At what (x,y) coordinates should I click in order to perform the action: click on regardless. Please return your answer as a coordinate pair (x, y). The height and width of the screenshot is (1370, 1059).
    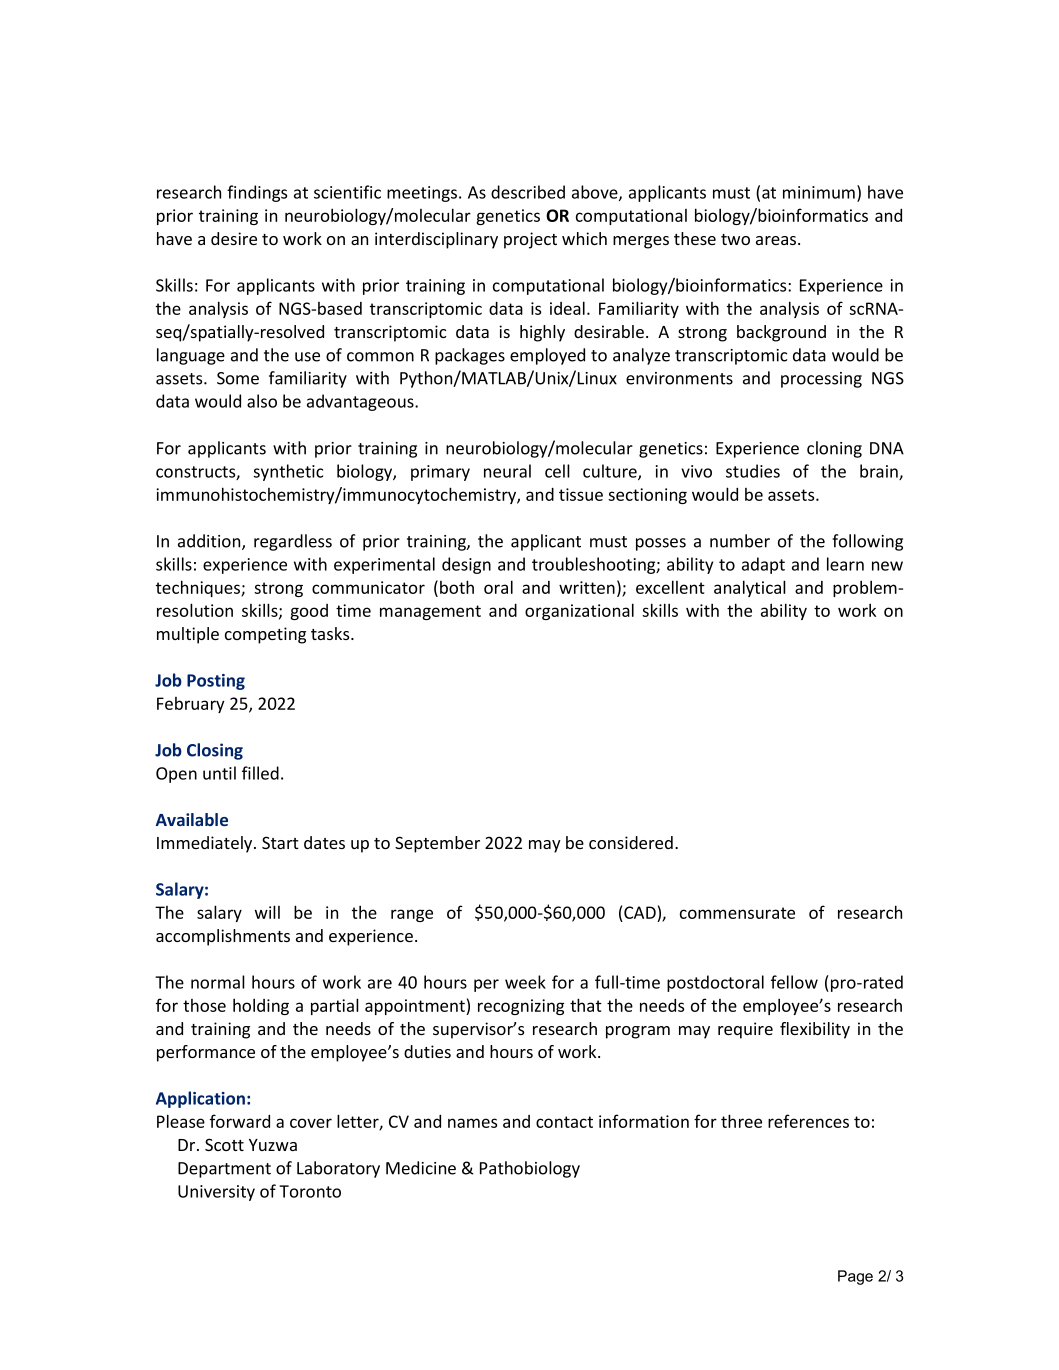
    Looking at the image, I should click on (293, 542).
